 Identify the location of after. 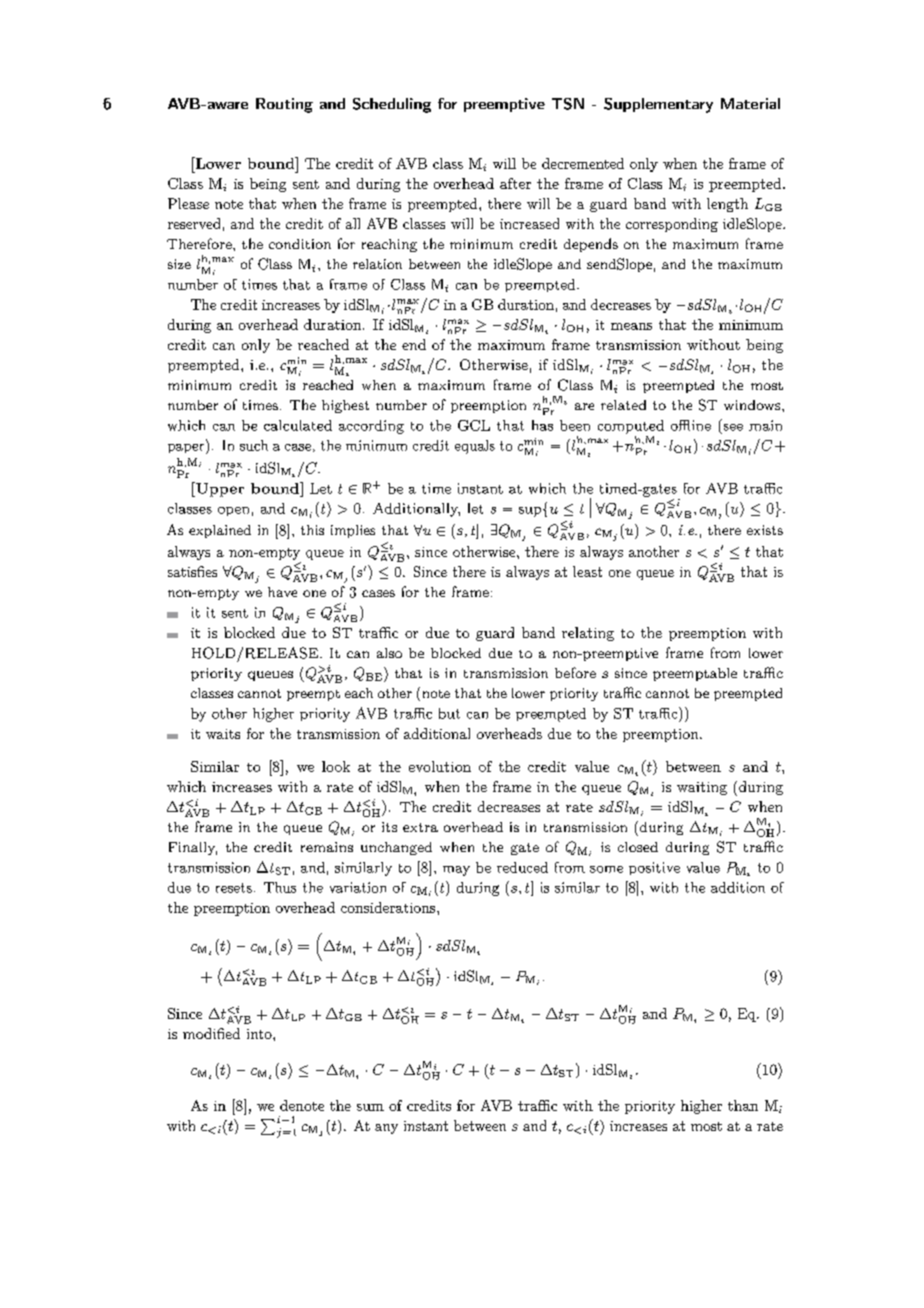
(515, 183).
